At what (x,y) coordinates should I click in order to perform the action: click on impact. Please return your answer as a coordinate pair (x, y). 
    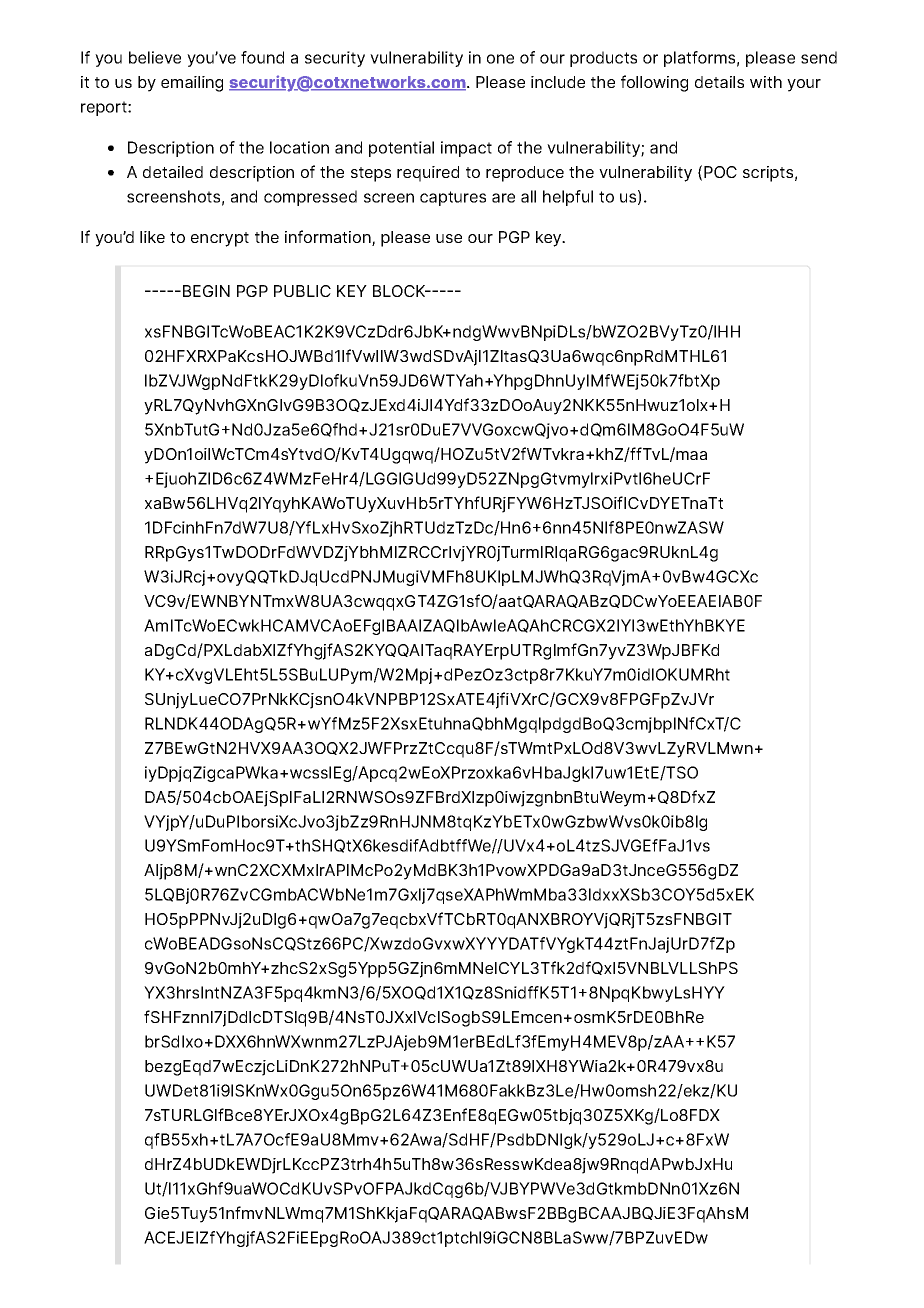
    Looking at the image, I should click on (466, 149).
